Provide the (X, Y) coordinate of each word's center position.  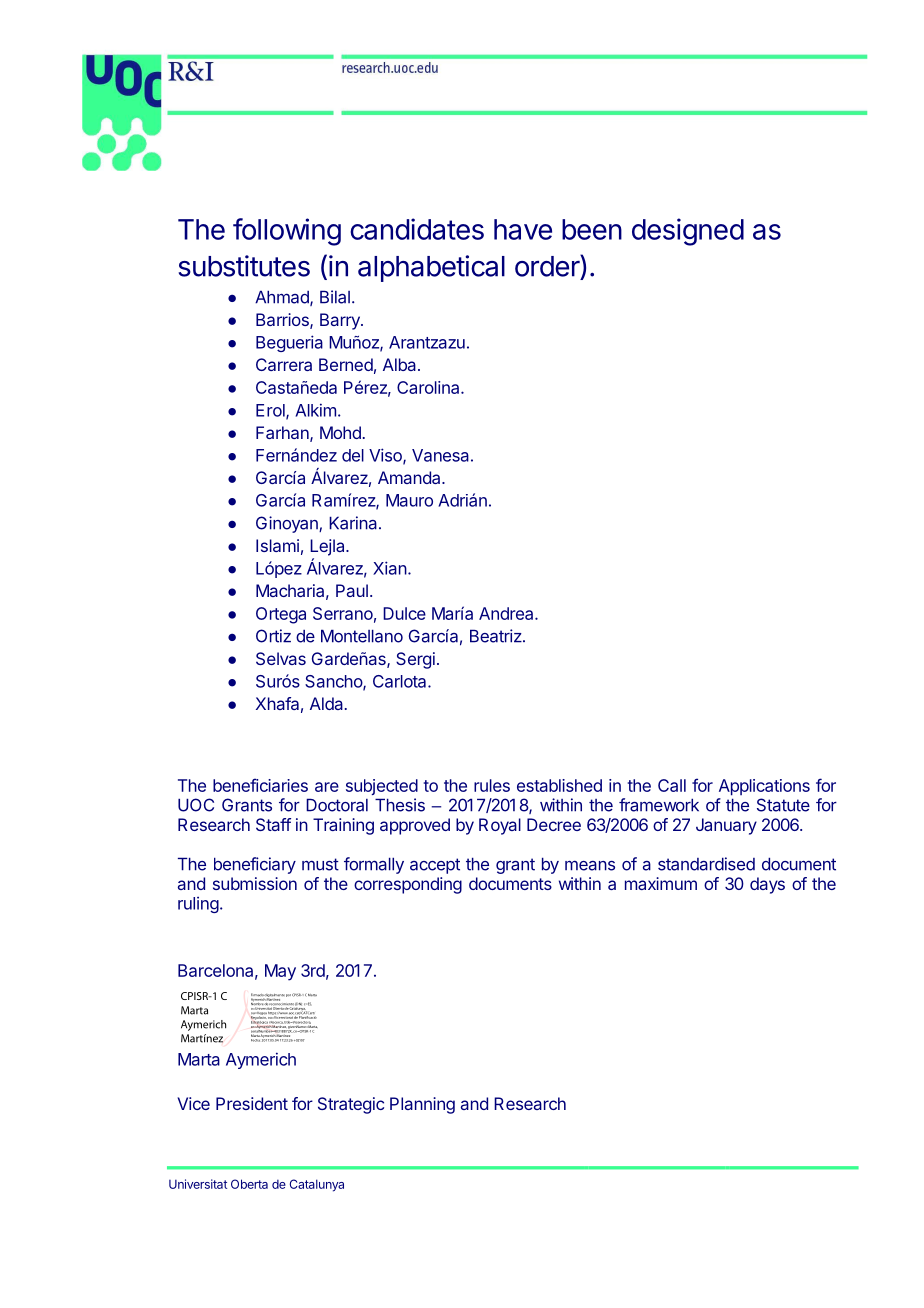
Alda (326, 703)
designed (688, 232)
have (523, 229)
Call (672, 785)
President (252, 1103)
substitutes (244, 266)
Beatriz (497, 636)
